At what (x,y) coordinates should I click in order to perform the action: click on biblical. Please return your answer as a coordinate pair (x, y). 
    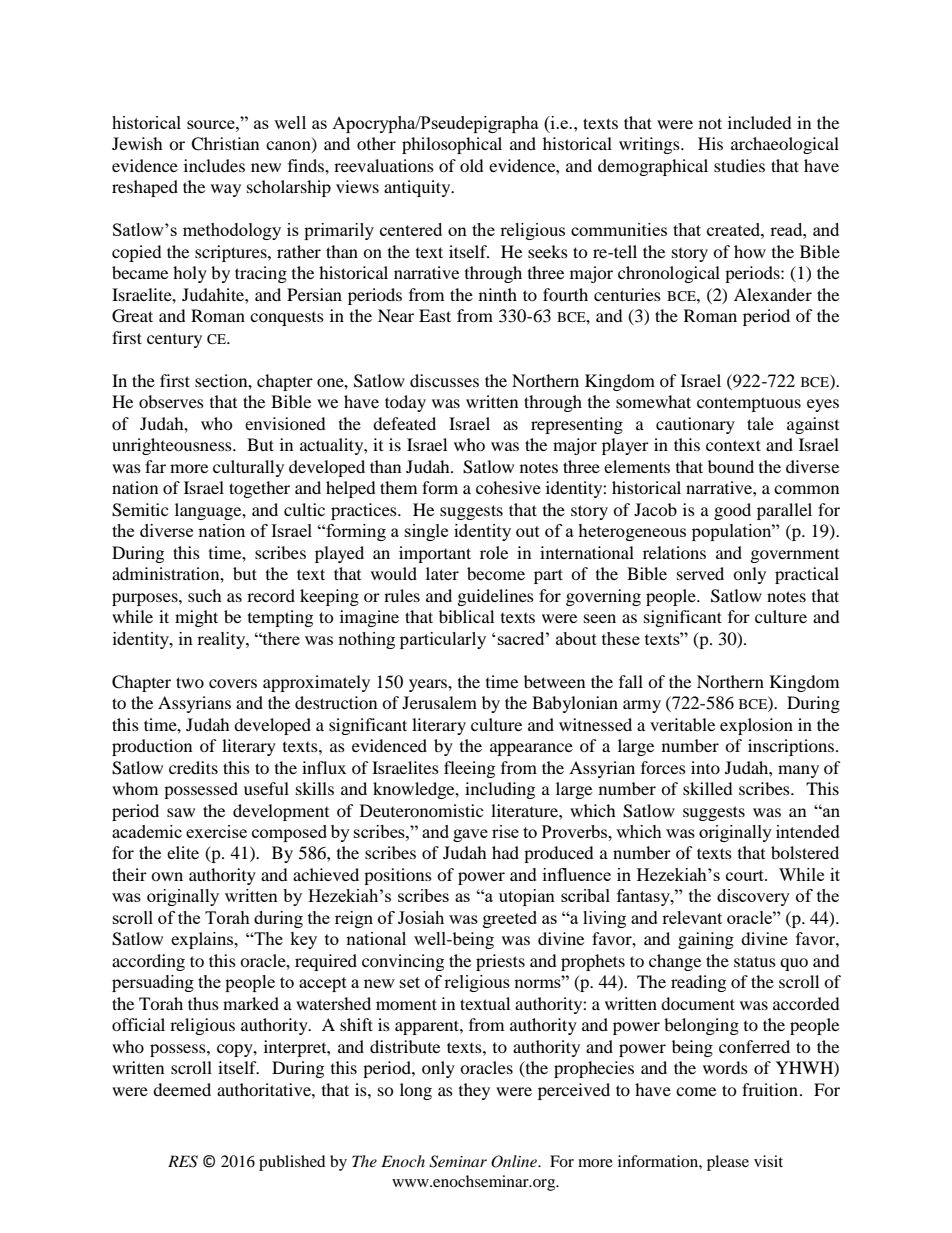
    Looking at the image, I should click on (466, 616).
